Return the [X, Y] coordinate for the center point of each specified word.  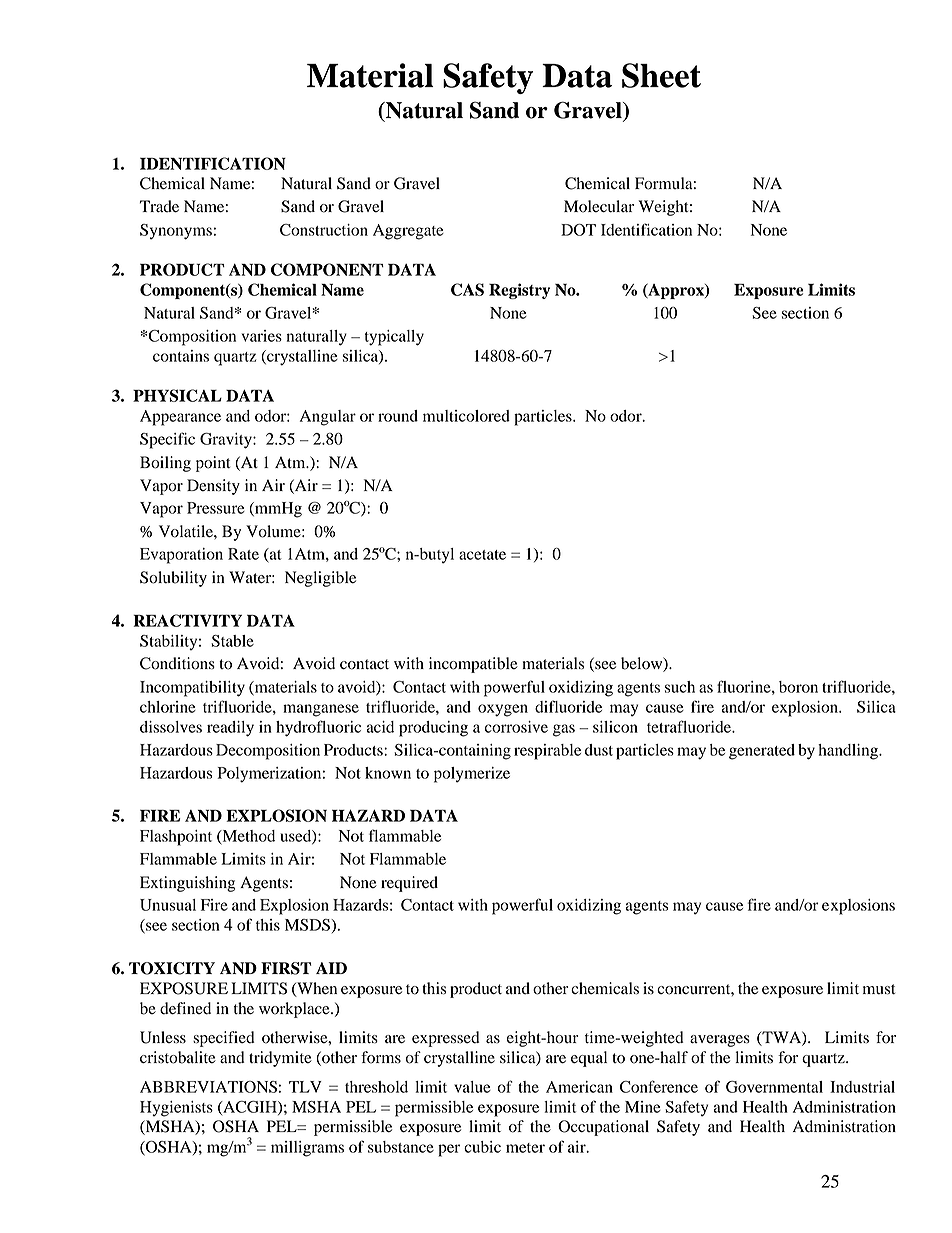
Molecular [599, 206]
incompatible [473, 665]
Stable [232, 641]
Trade [159, 206]
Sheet [661, 75]
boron [798, 687]
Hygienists [176, 1109]
